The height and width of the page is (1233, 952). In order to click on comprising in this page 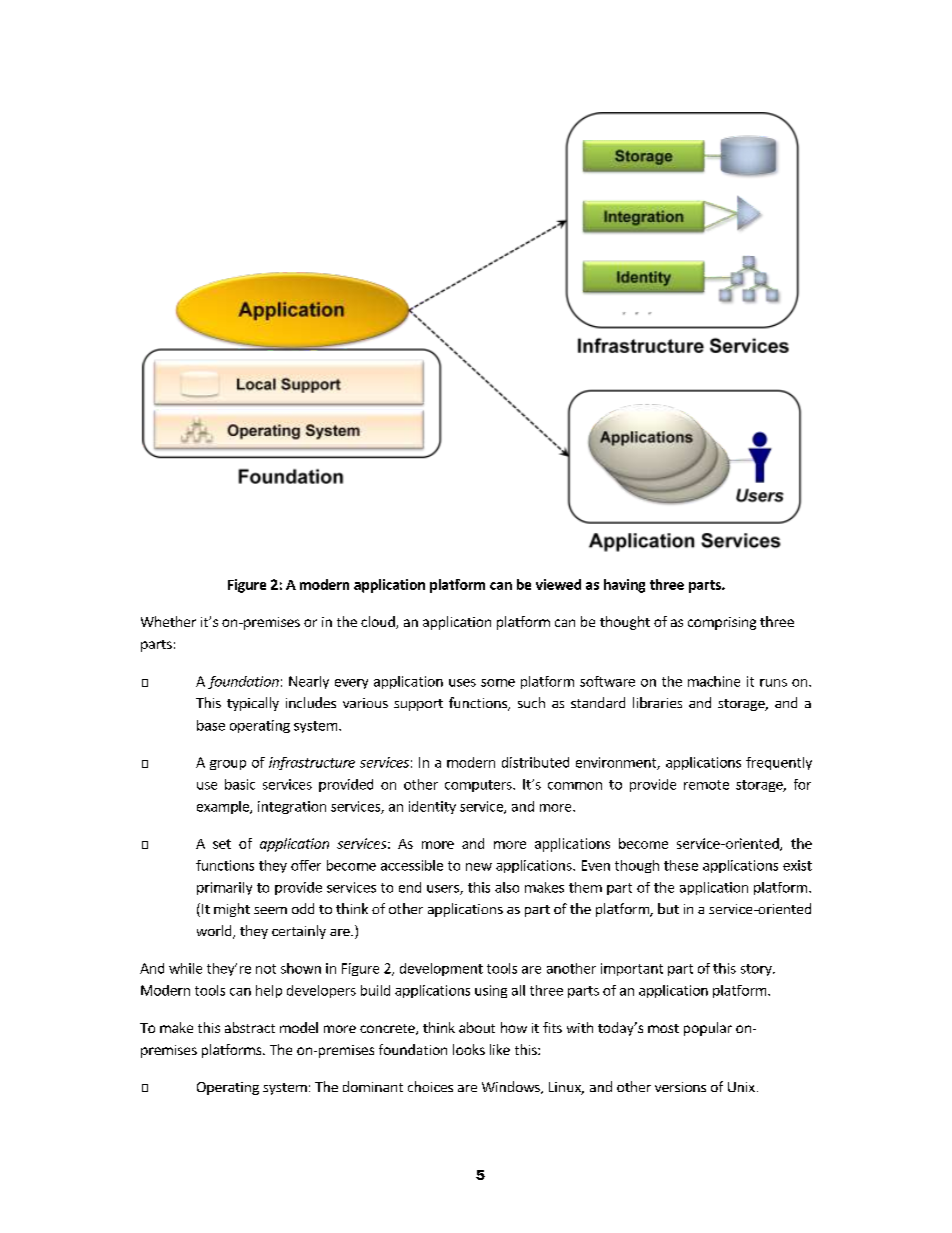, I will do `click(722, 623)`.
